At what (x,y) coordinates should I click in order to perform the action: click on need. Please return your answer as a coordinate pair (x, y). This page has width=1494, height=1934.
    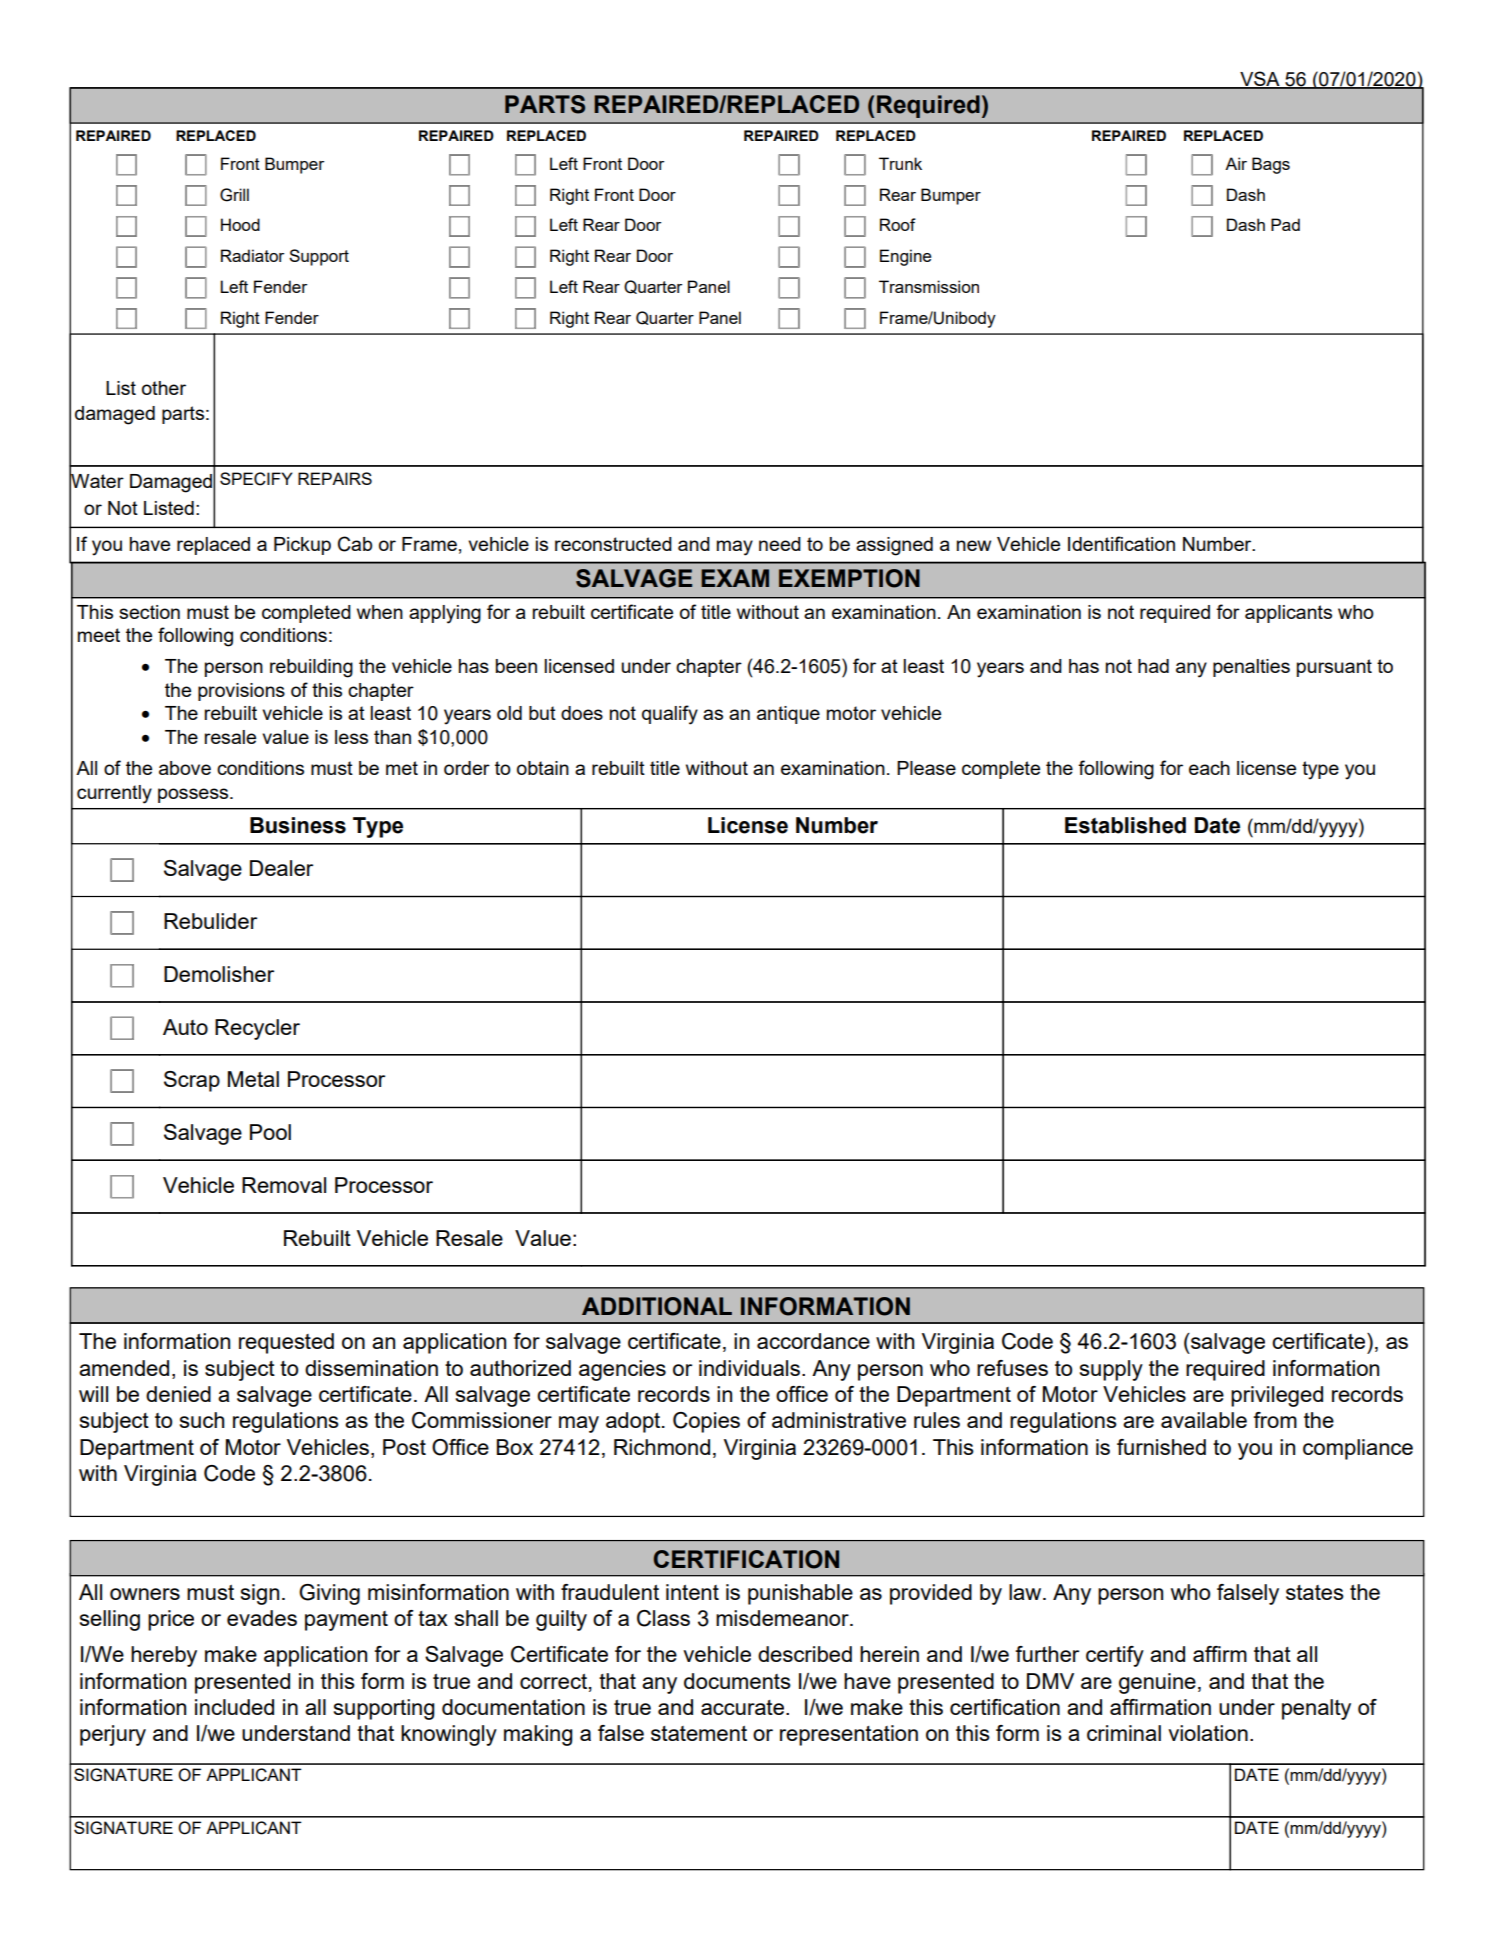
    Looking at the image, I should click on (780, 544).
